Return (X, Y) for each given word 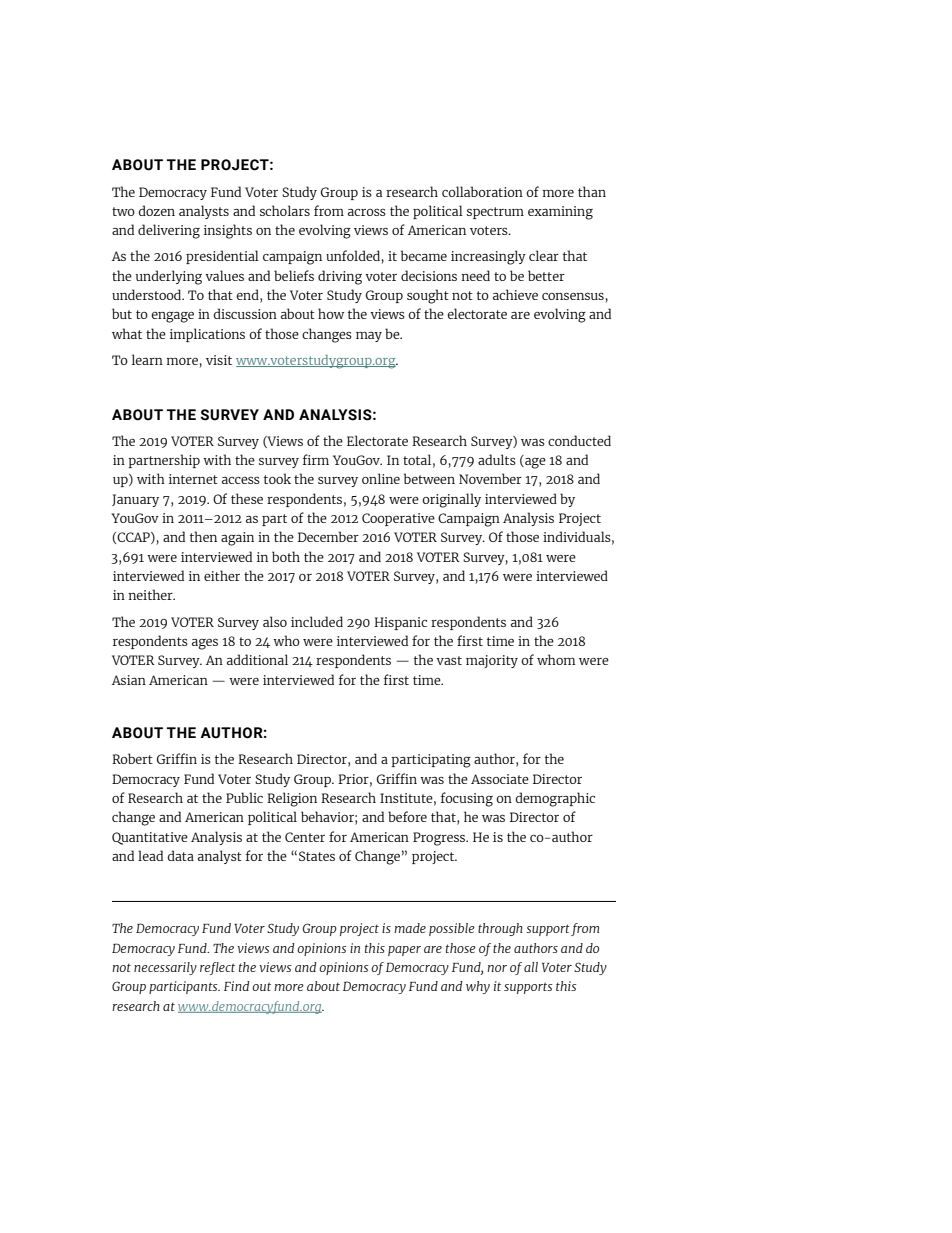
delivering (169, 231)
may (369, 337)
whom (556, 659)
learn (147, 359)
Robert (132, 758)
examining (560, 213)
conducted (579, 440)
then (203, 536)
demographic (555, 799)
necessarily (165, 968)
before (407, 816)
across (367, 212)
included (317, 621)
